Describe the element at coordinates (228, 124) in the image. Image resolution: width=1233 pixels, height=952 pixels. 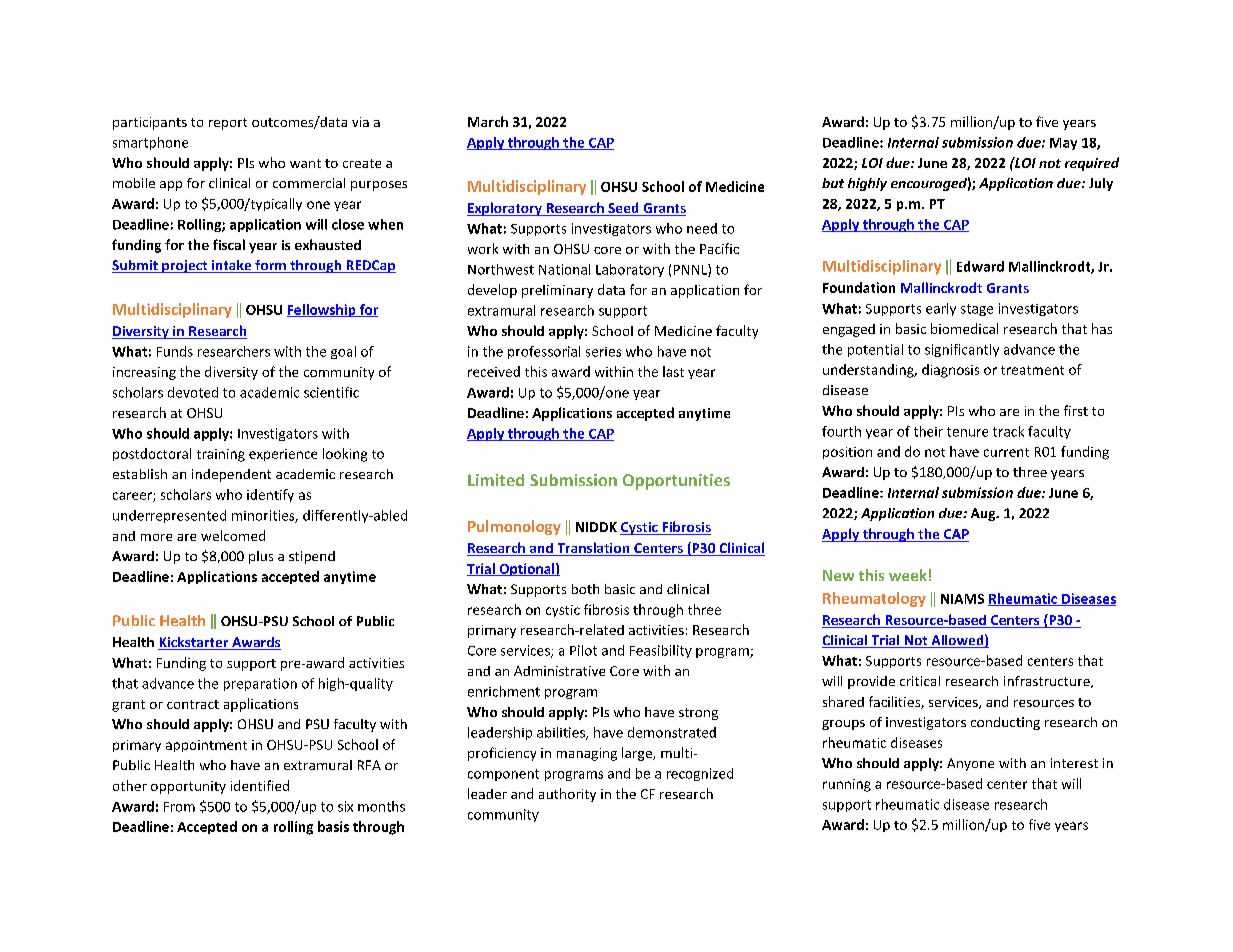
I see `report` at that location.
